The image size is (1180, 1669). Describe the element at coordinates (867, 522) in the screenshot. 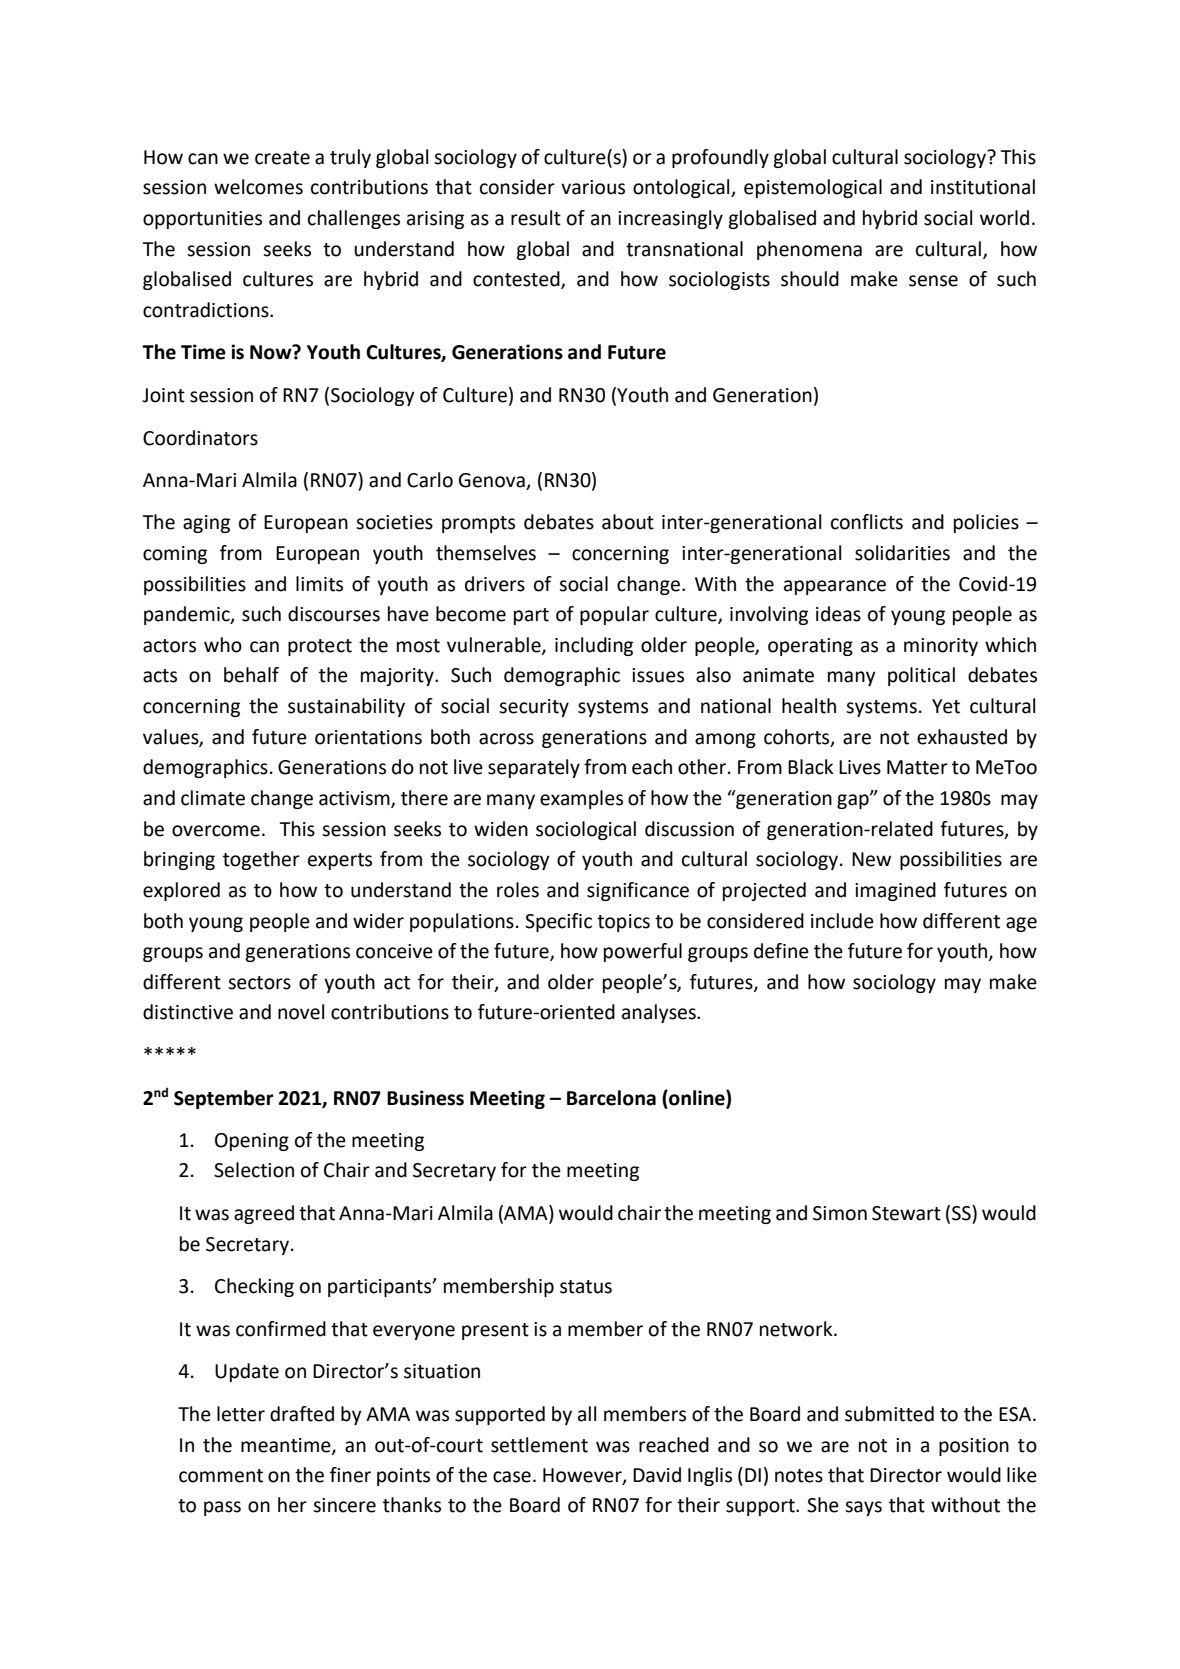

I see `conflicts` at that location.
